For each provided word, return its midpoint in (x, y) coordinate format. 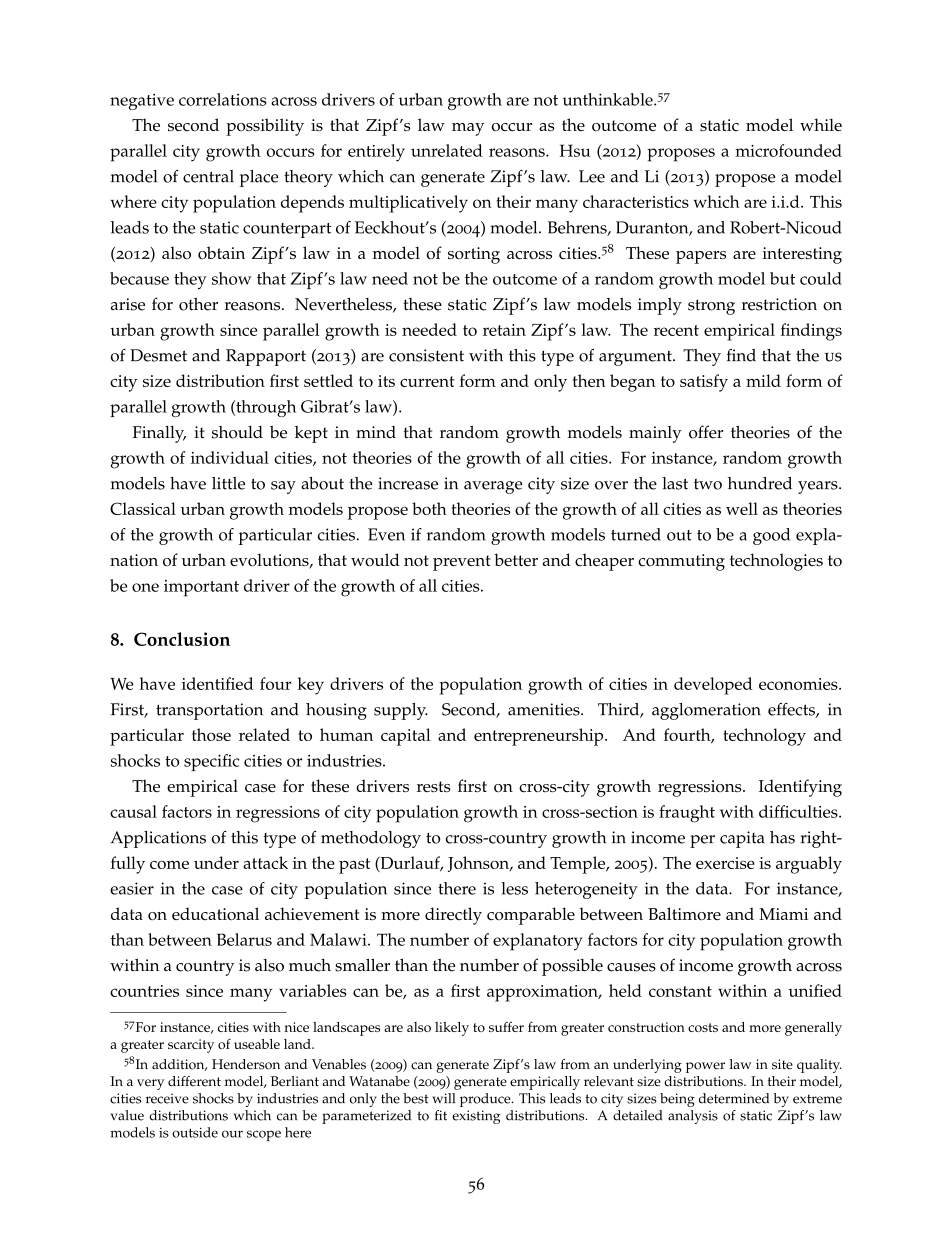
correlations (222, 99)
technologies (776, 562)
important (201, 588)
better (516, 559)
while (821, 124)
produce (486, 1100)
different (194, 1081)
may (468, 129)
